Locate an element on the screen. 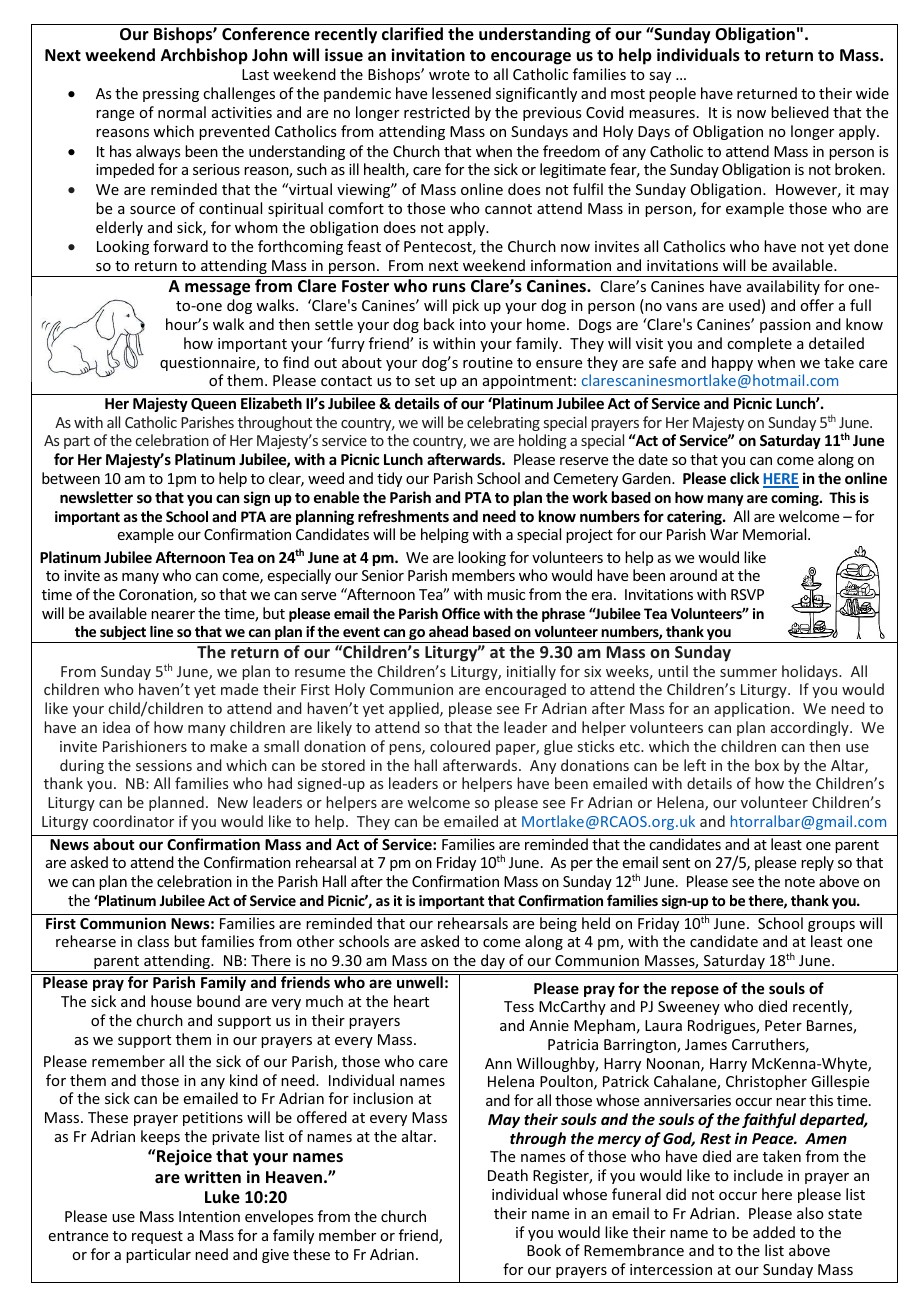 Image resolution: width=924 pixels, height=1308 pixels. pressing is located at coordinates (171, 95).
